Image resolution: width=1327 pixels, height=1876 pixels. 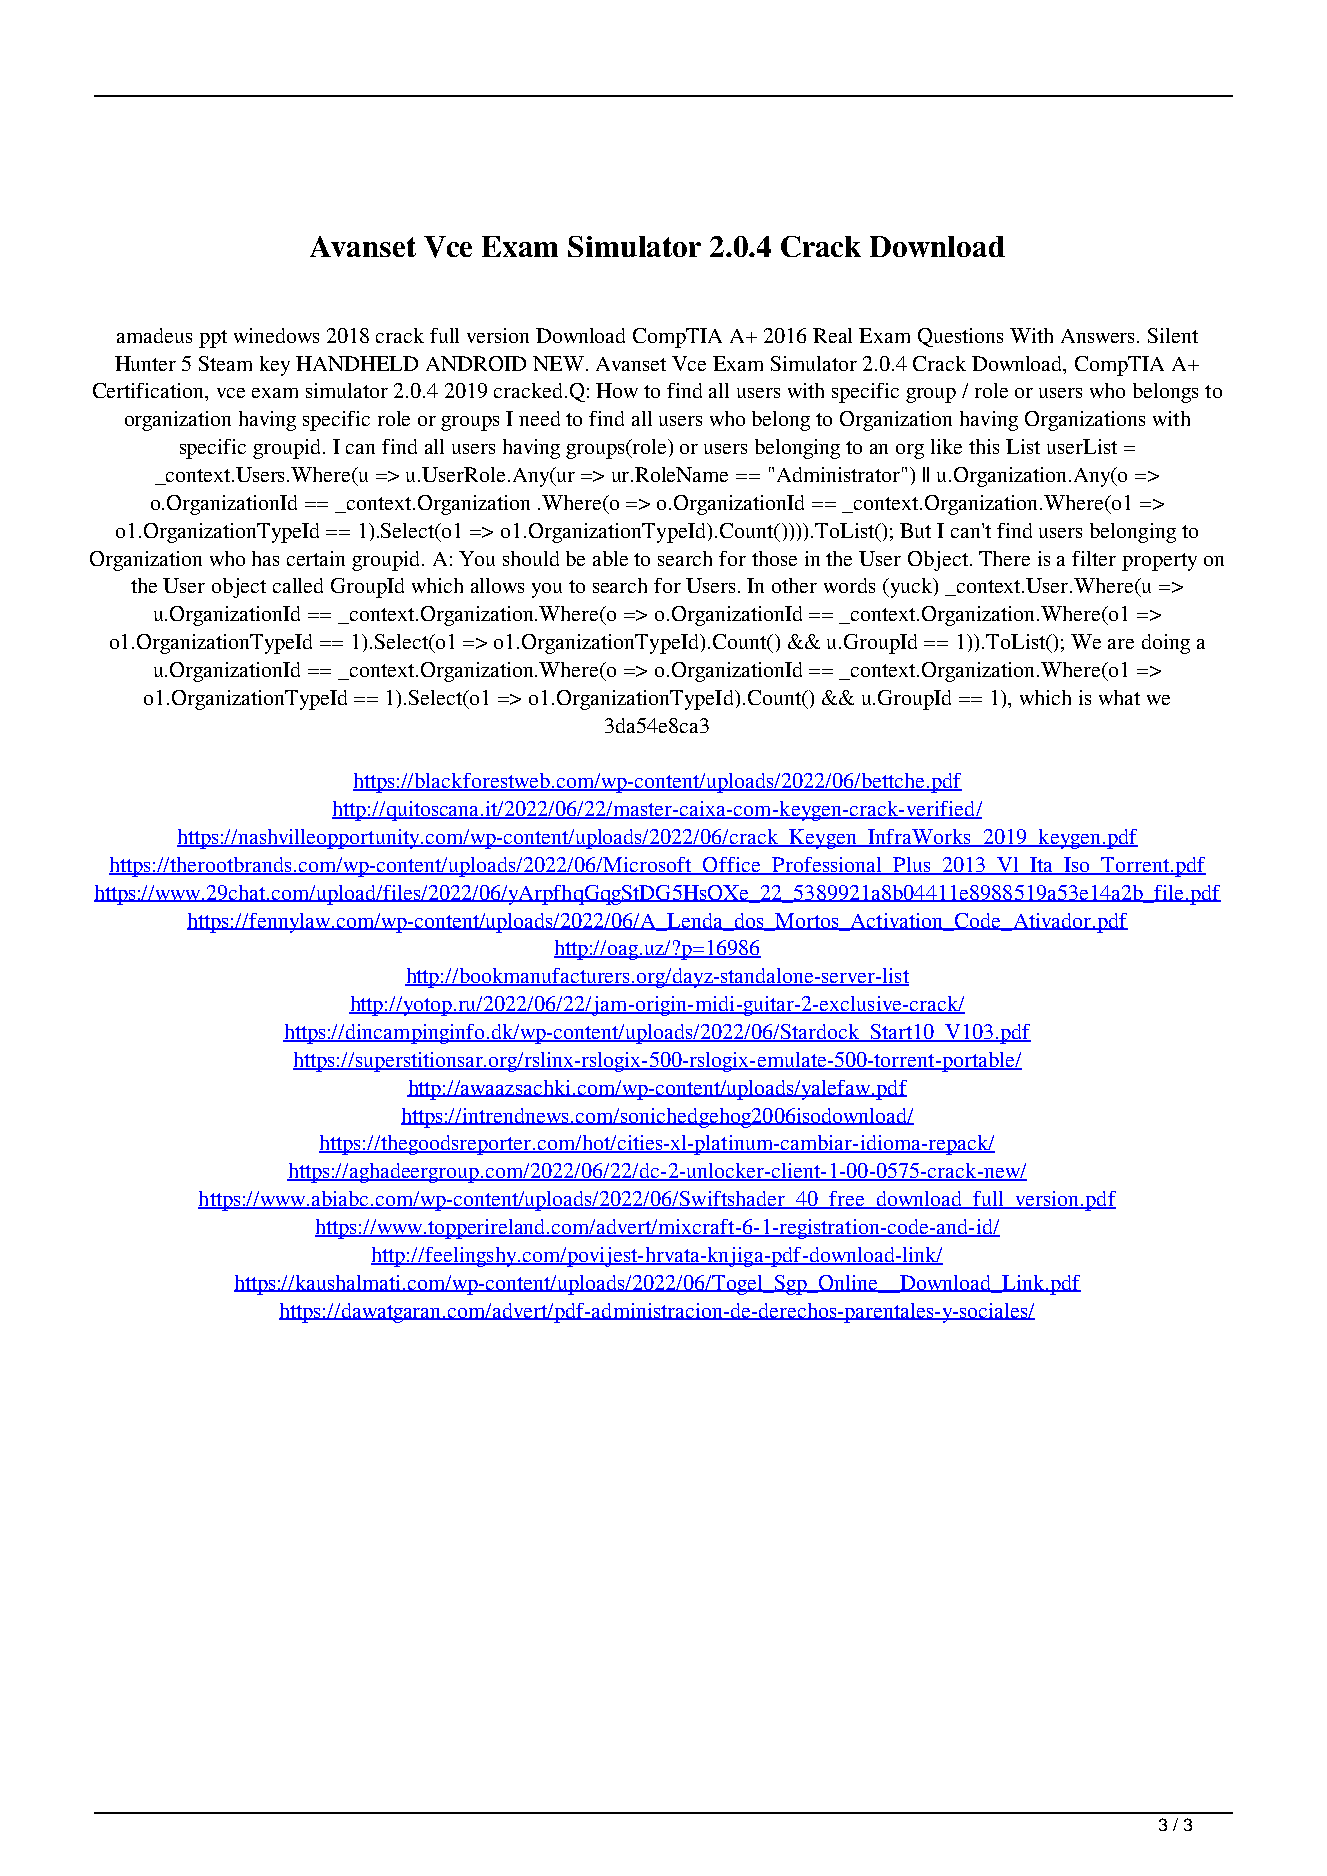 What do you see at coordinates (298, 585) in the page?
I see `called` at bounding box center [298, 585].
